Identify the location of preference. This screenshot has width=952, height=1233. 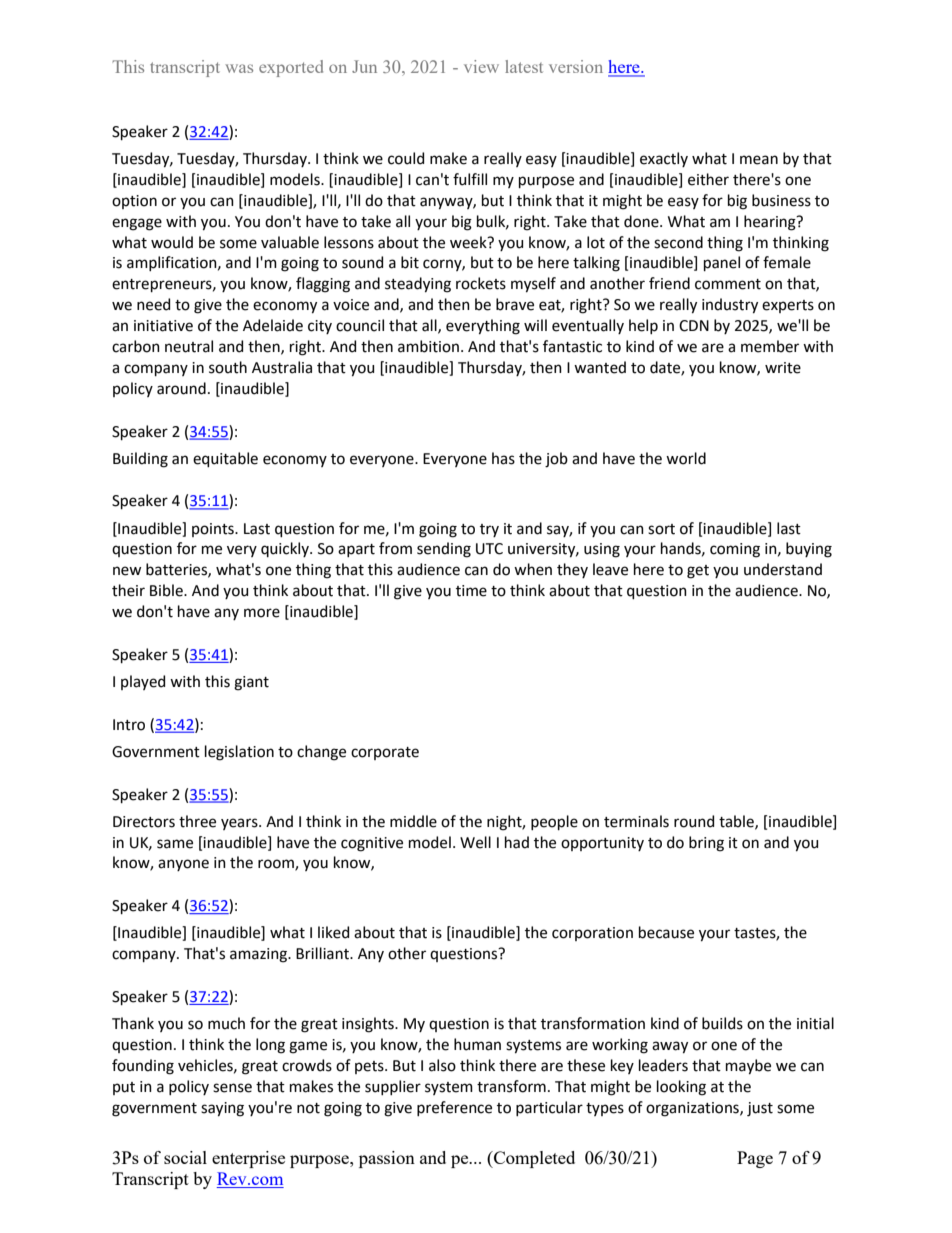
(454, 1108).
